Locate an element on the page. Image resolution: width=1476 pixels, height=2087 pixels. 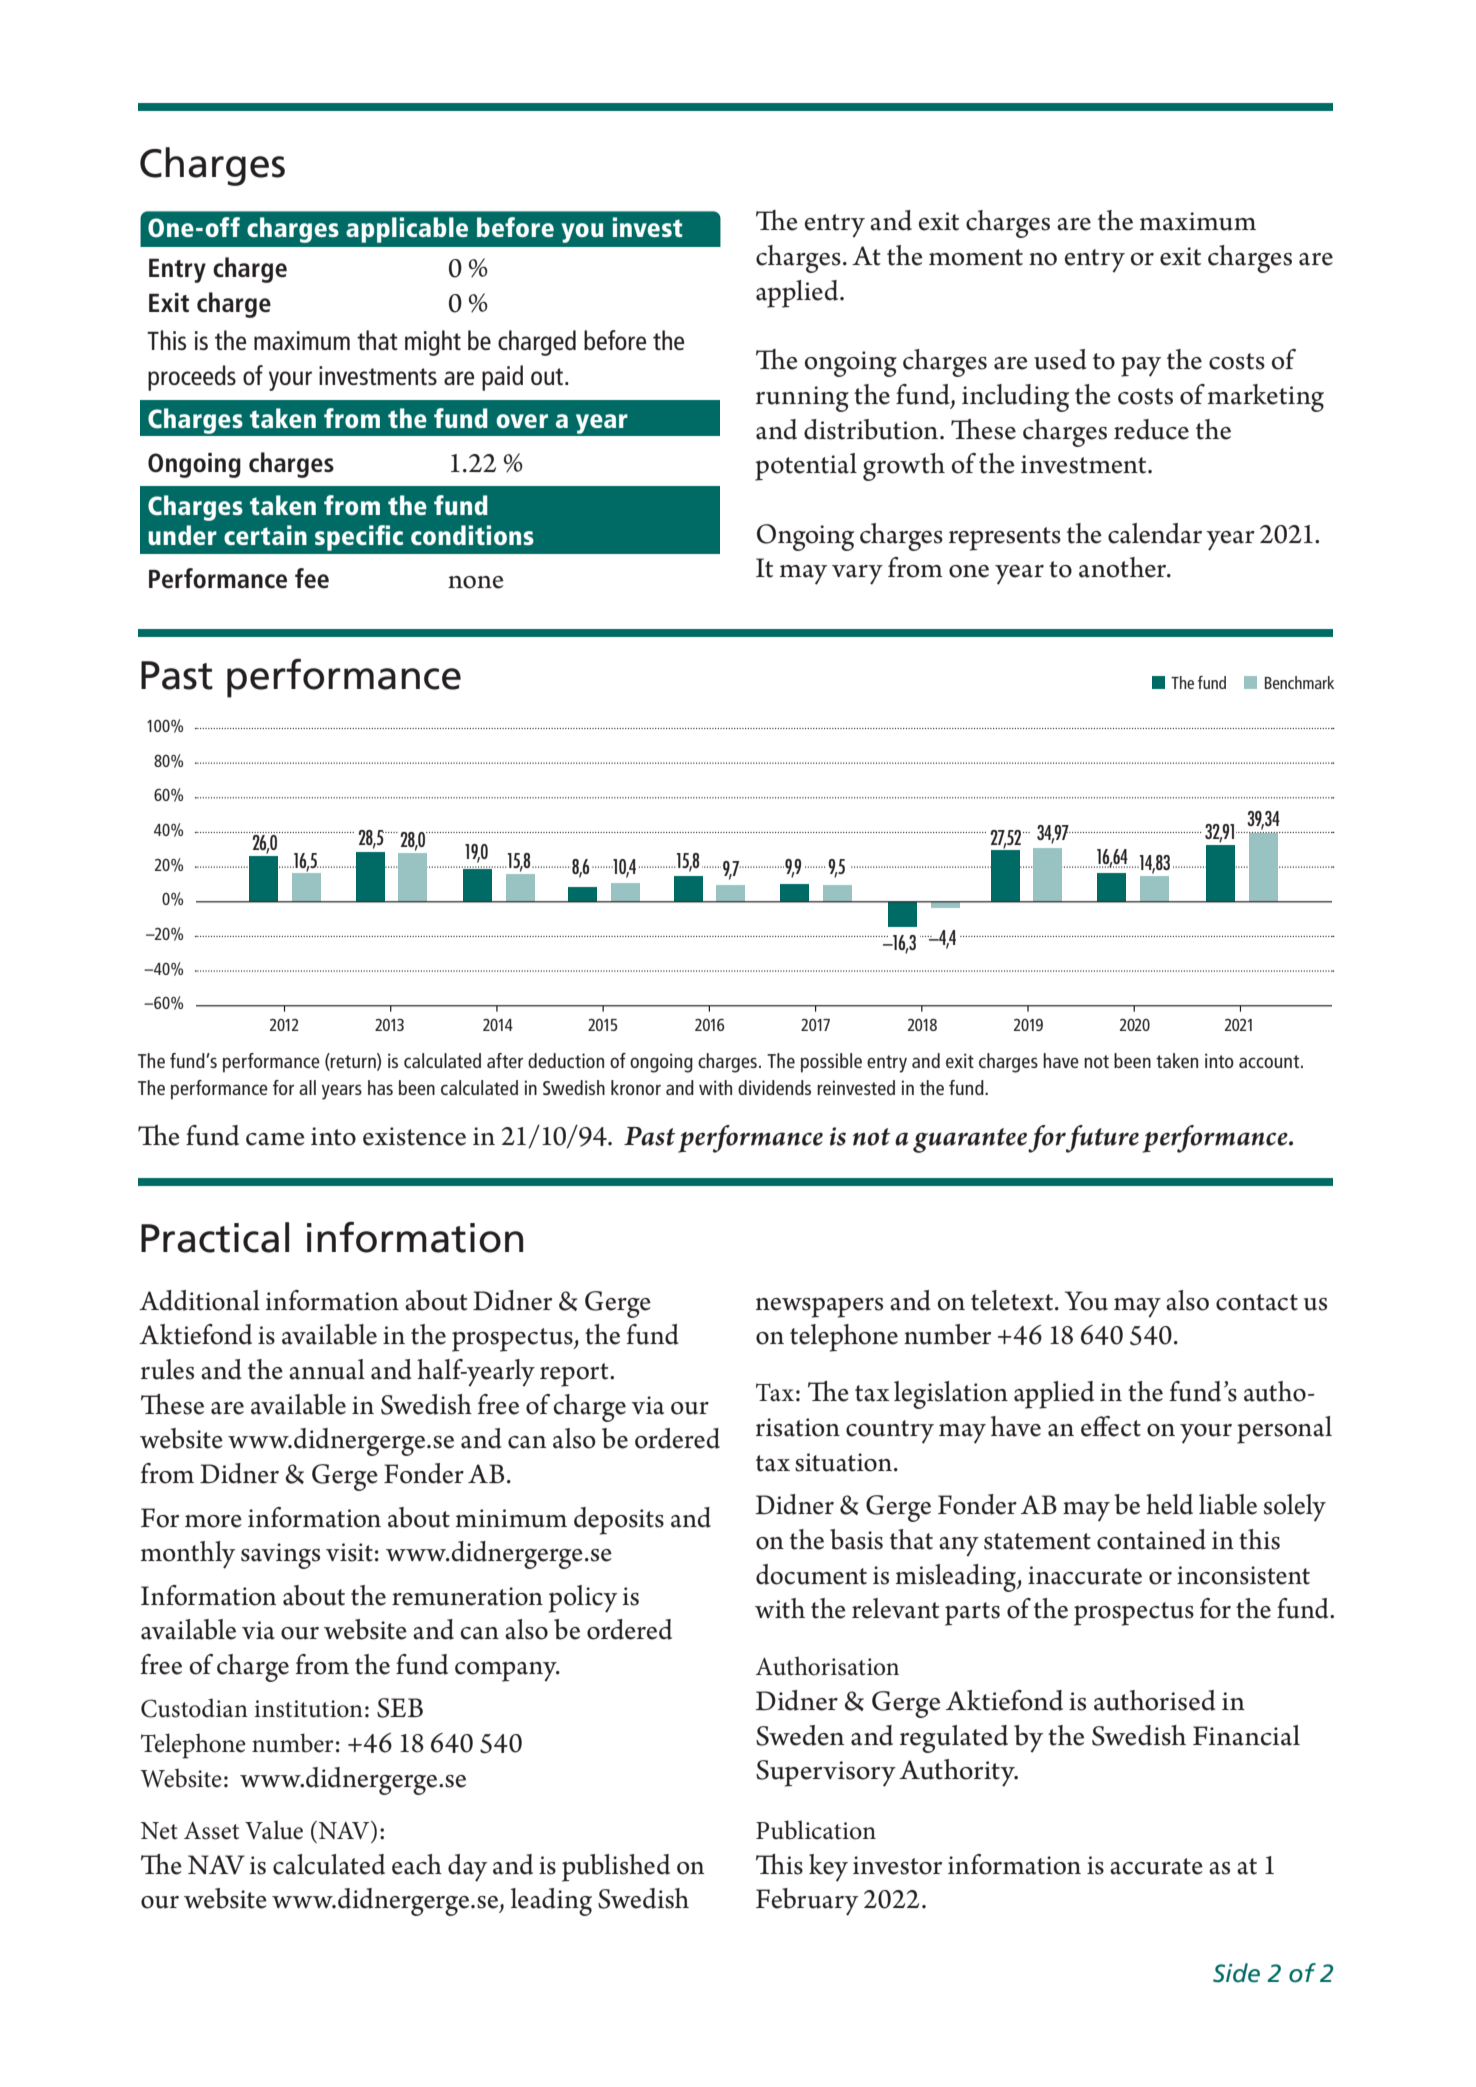
dividends is located at coordinates (774, 1087).
